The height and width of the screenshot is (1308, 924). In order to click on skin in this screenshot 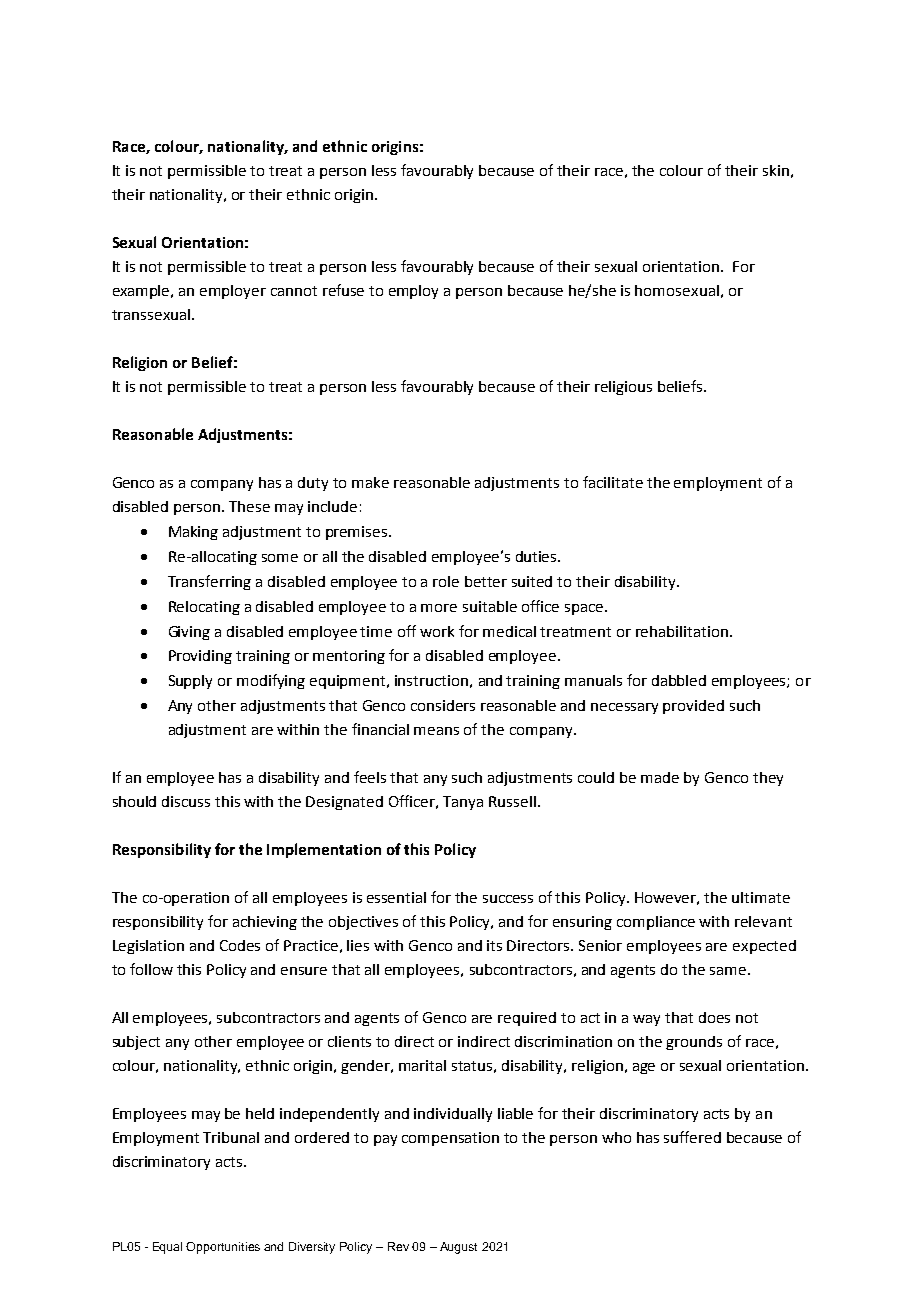, I will do `click(776, 170)`.
